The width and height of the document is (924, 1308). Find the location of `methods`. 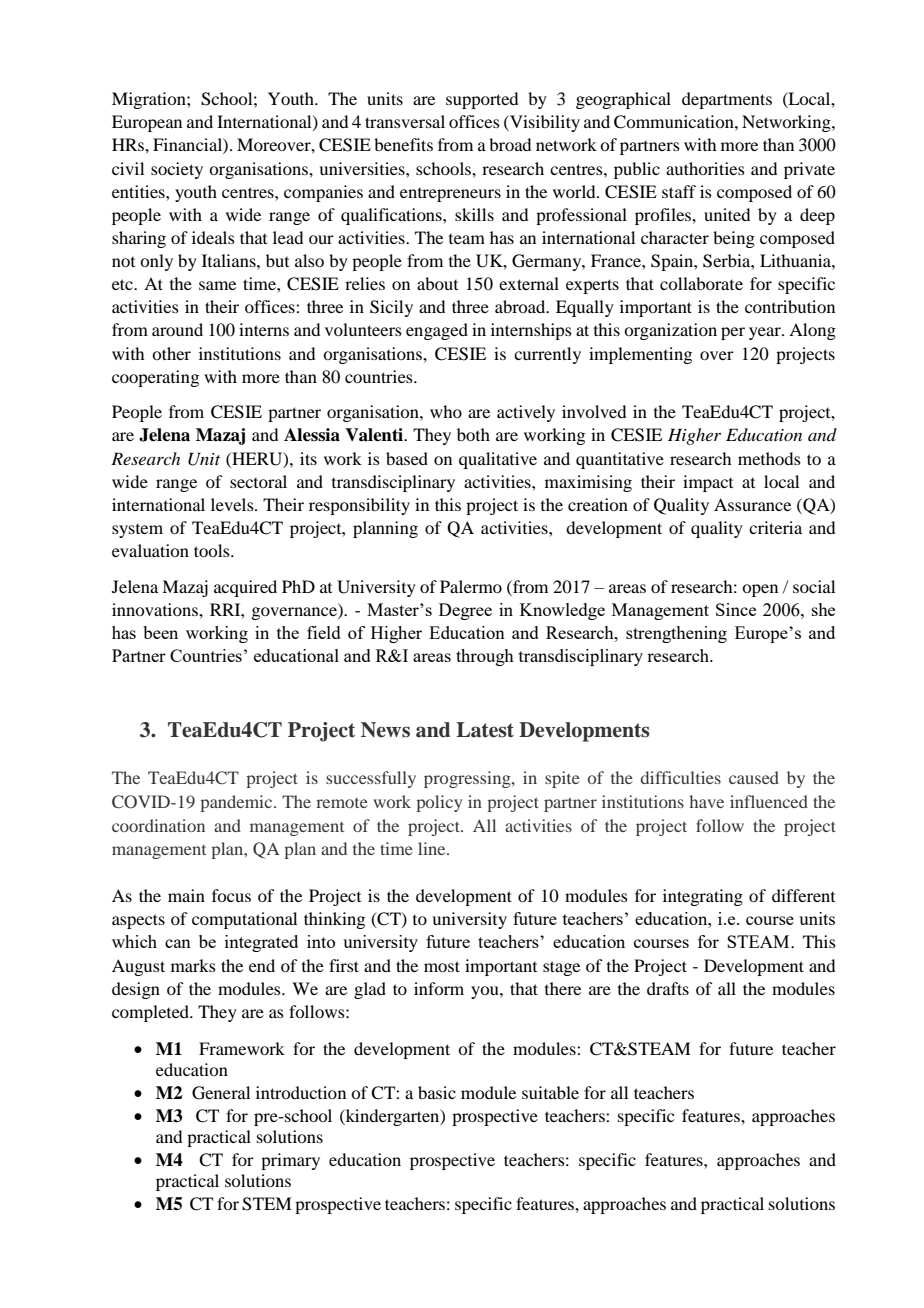

methods is located at coordinates (769, 458).
